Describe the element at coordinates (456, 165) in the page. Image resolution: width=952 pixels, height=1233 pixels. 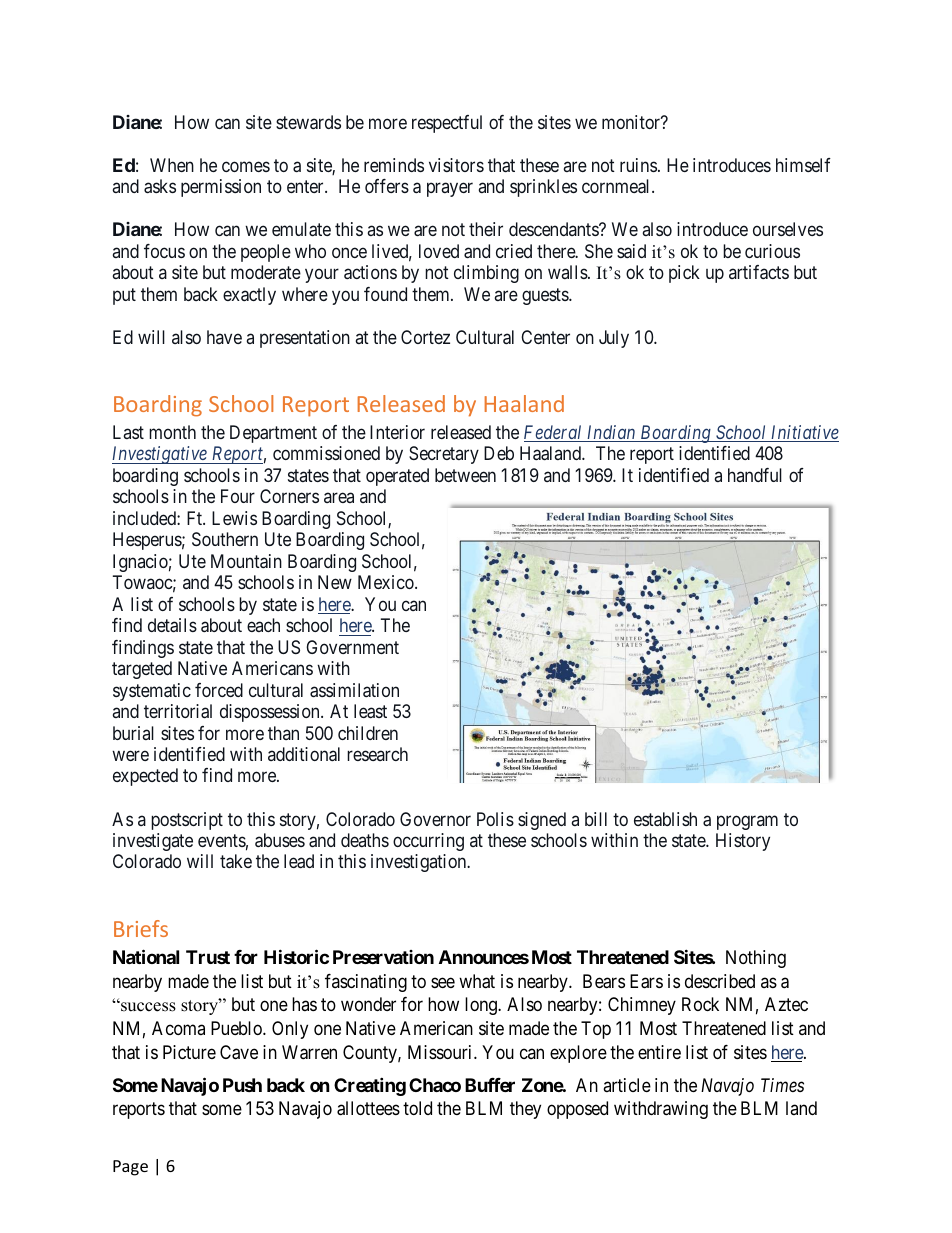
I see `visitors` at that location.
